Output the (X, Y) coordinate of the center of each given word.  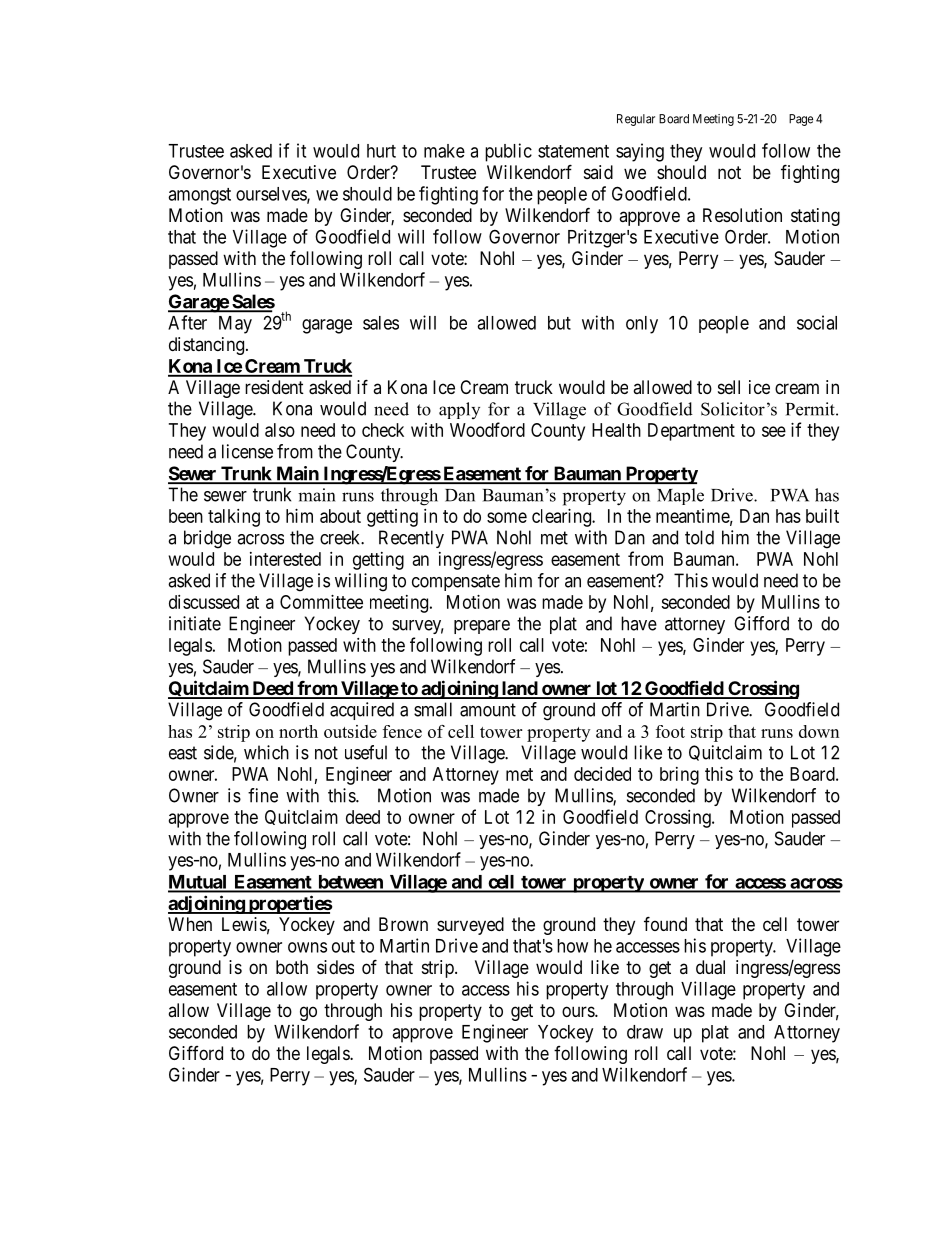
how (572, 946)
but (559, 323)
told (699, 537)
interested (285, 559)
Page (801, 120)
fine (263, 795)
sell (729, 387)
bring (679, 776)
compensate (456, 582)
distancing (208, 346)
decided (602, 774)
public (508, 152)
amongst (199, 196)
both (292, 967)
